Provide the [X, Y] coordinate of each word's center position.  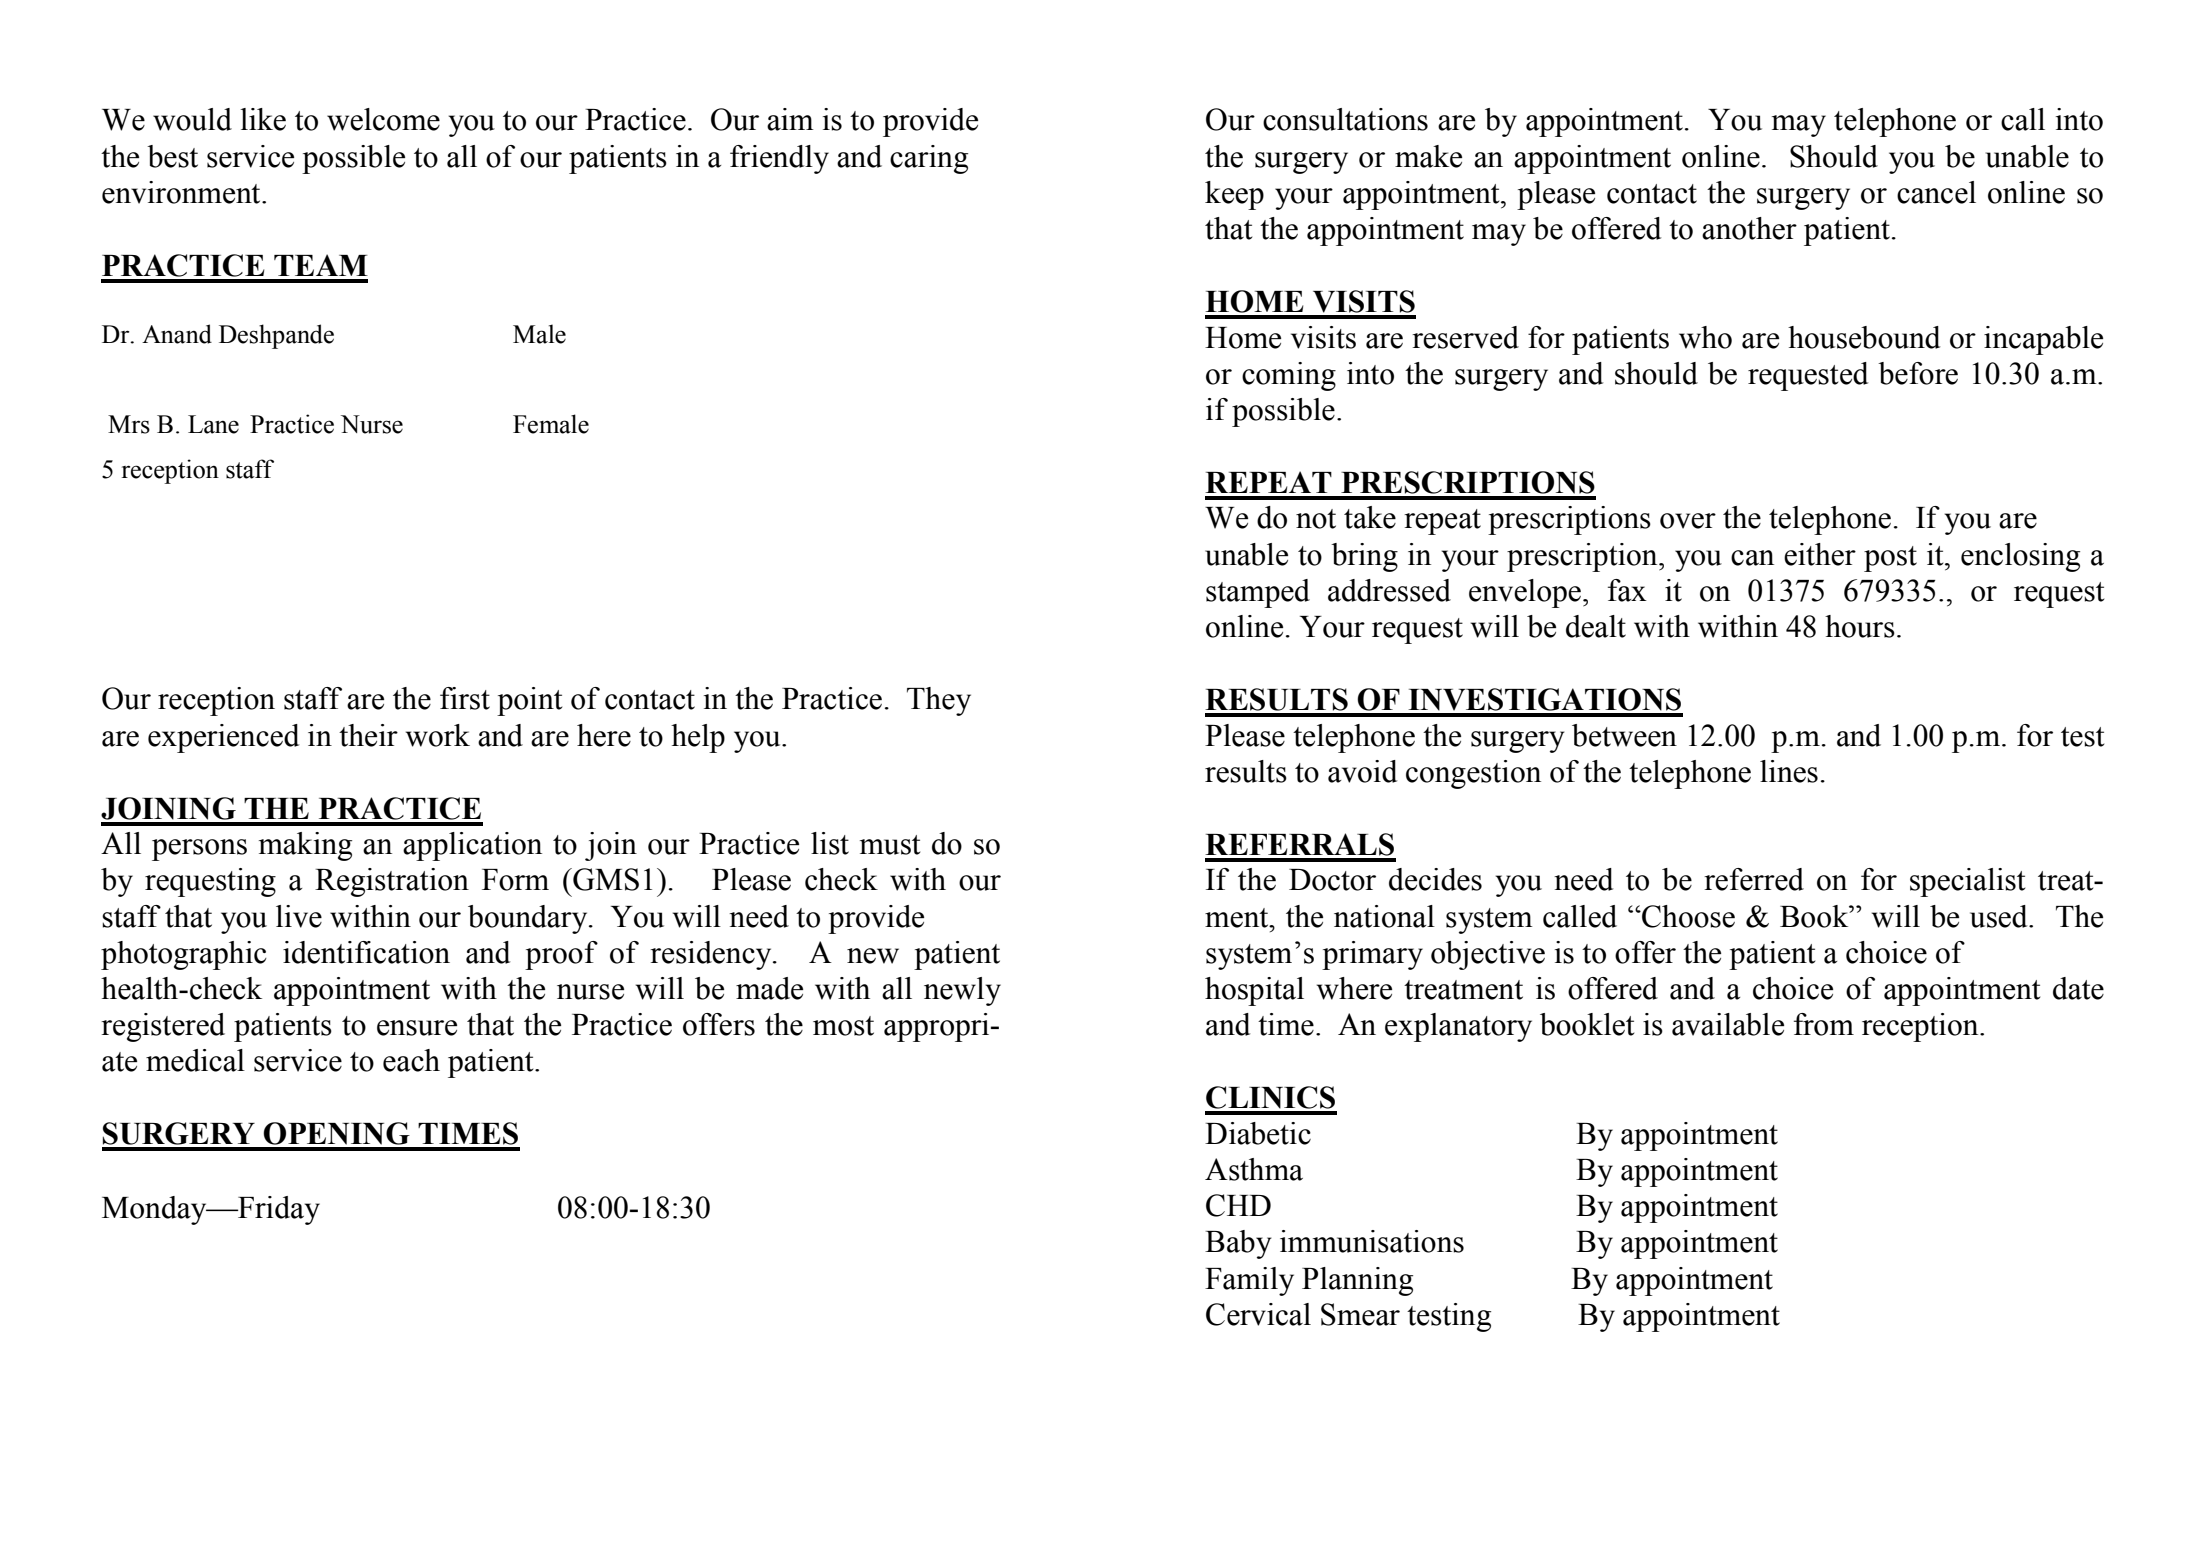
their [368, 735]
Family [1249, 1281]
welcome [383, 119]
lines [1789, 771]
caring [929, 159]
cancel [1936, 192]
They [939, 701]
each [411, 1060]
